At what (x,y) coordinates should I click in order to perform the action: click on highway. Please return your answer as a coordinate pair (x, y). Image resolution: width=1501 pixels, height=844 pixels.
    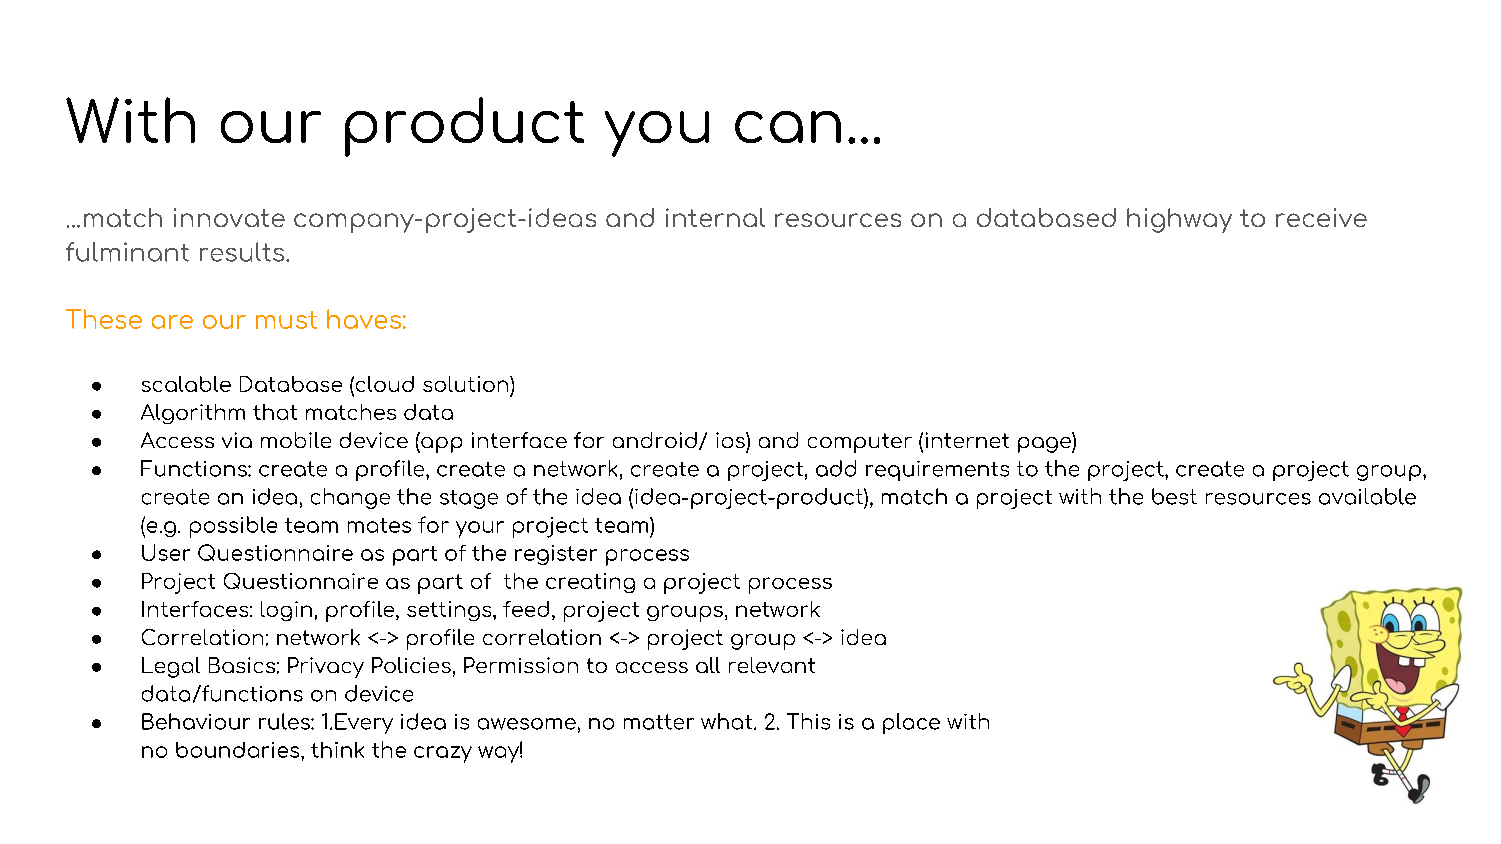
    Looking at the image, I should click on (1179, 220).
